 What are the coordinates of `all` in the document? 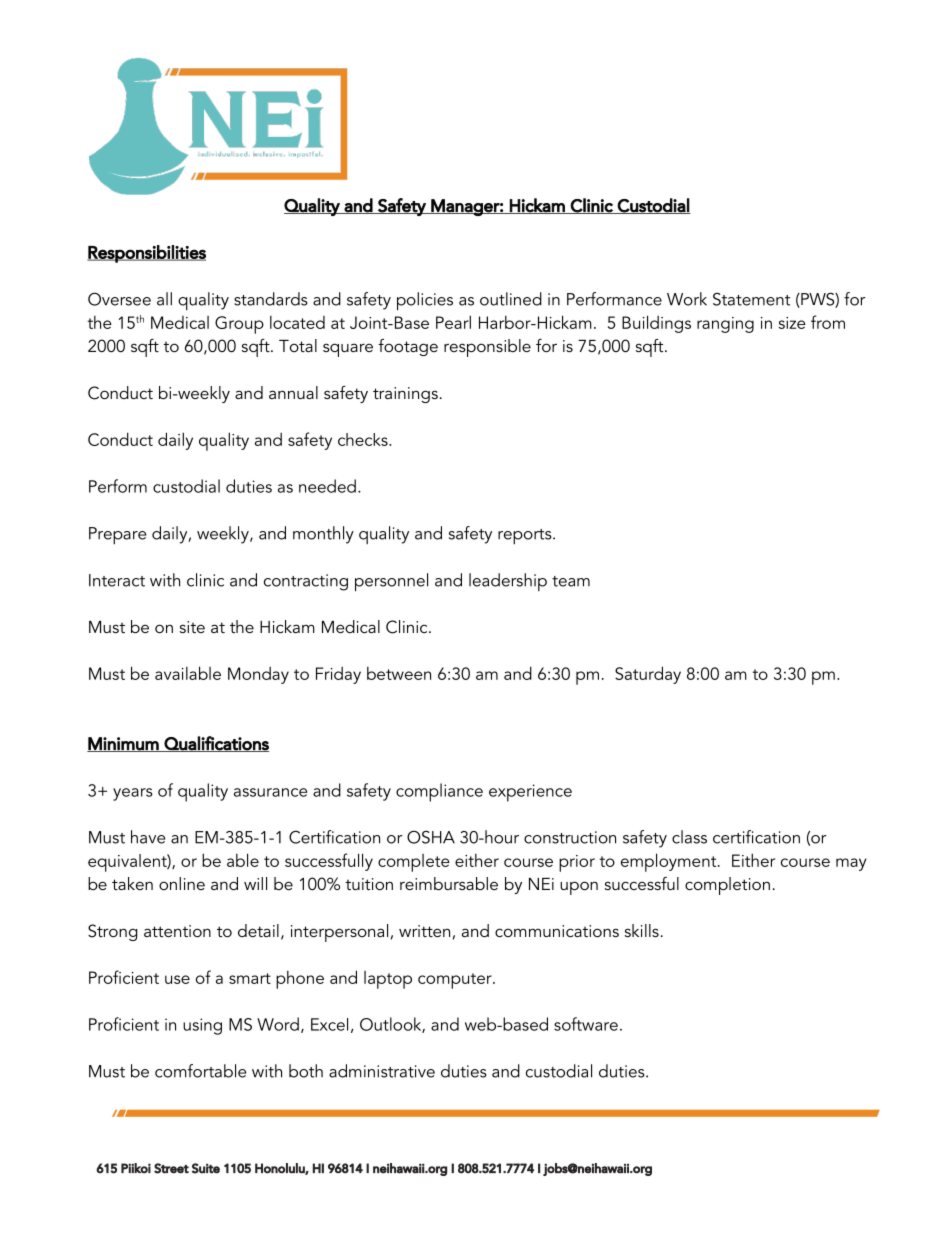 It's located at (164, 299).
